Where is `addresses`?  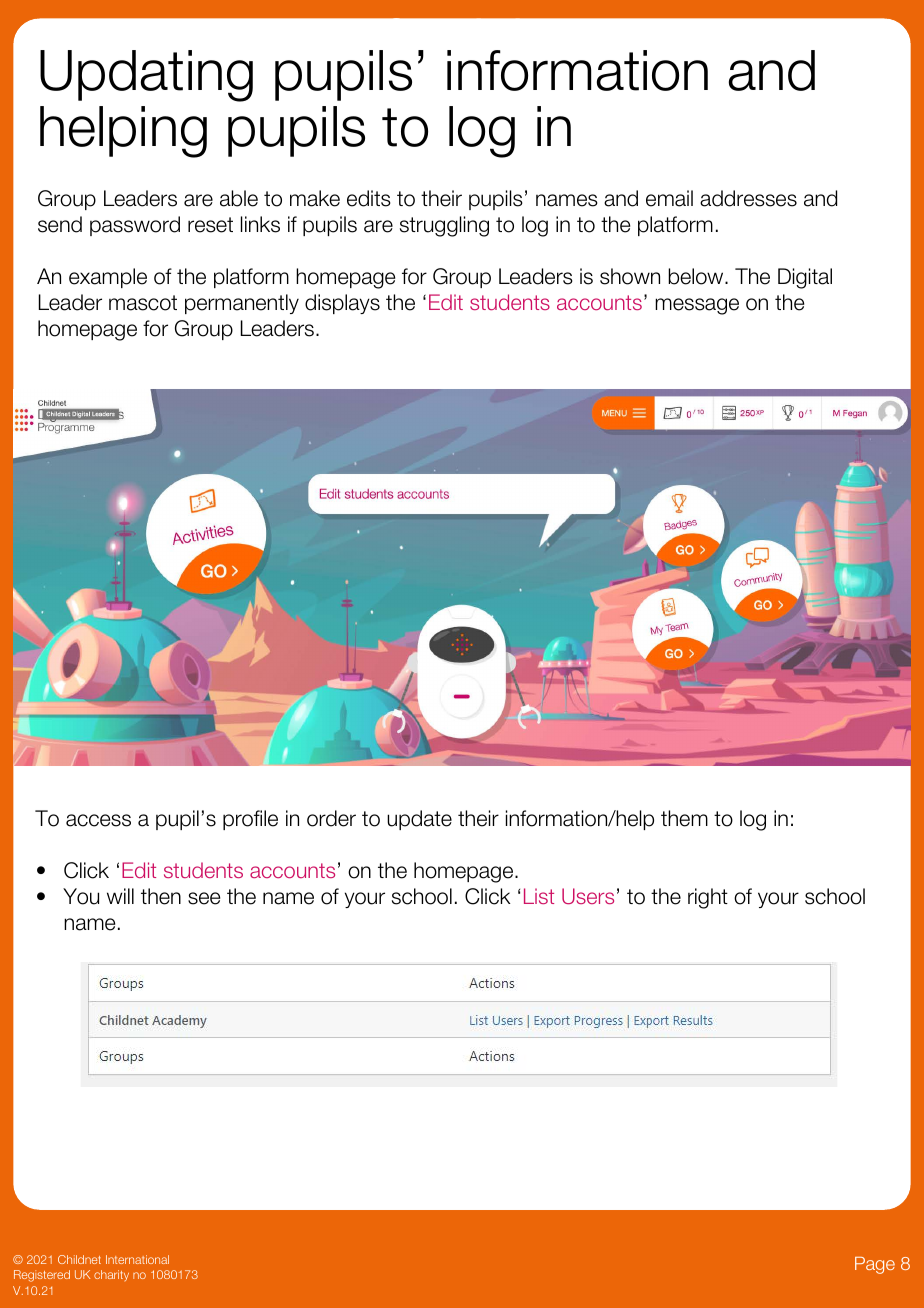
addresses is located at coordinates (748, 198).
